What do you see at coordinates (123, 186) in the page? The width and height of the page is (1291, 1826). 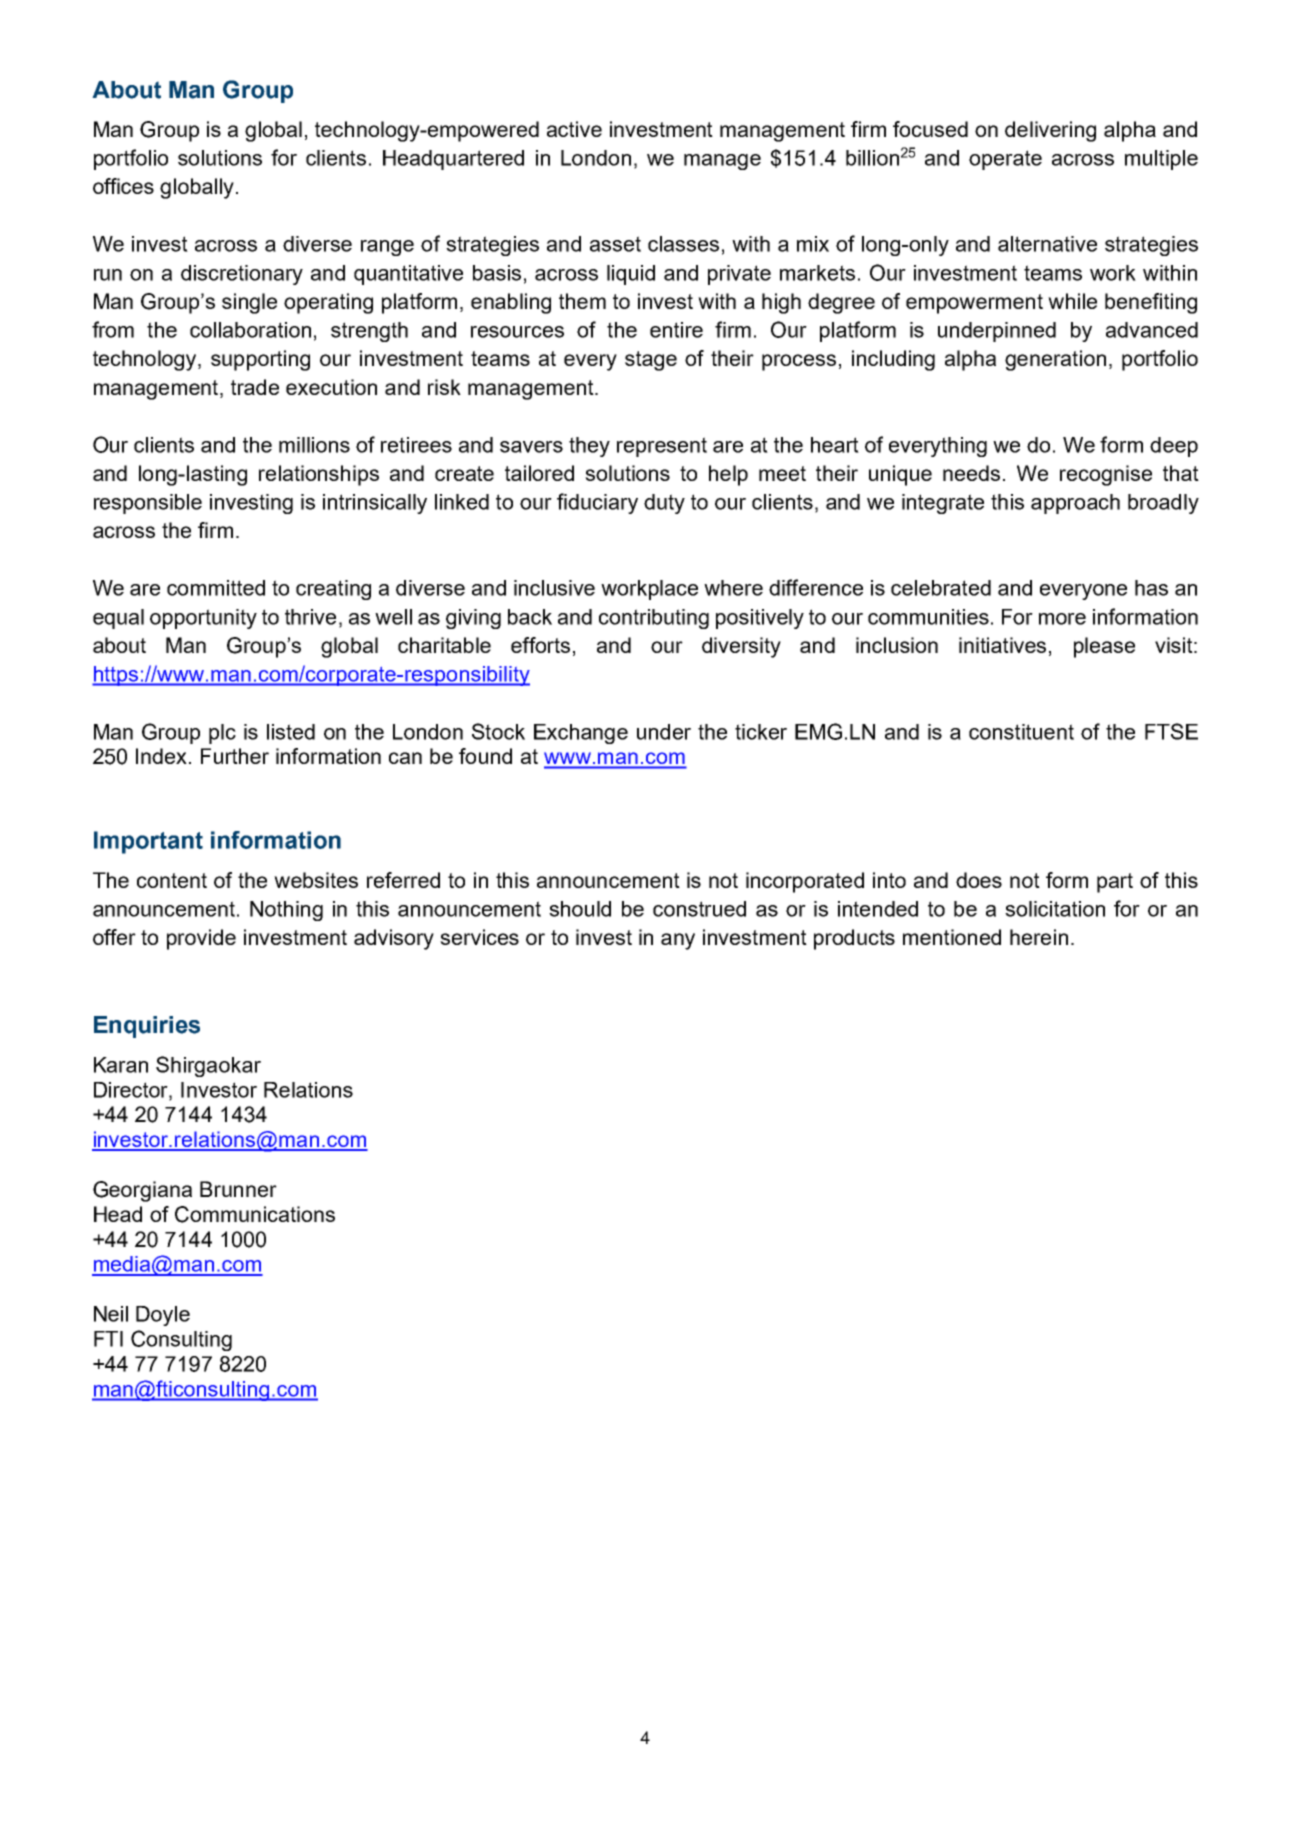 I see `offices` at bounding box center [123, 186].
